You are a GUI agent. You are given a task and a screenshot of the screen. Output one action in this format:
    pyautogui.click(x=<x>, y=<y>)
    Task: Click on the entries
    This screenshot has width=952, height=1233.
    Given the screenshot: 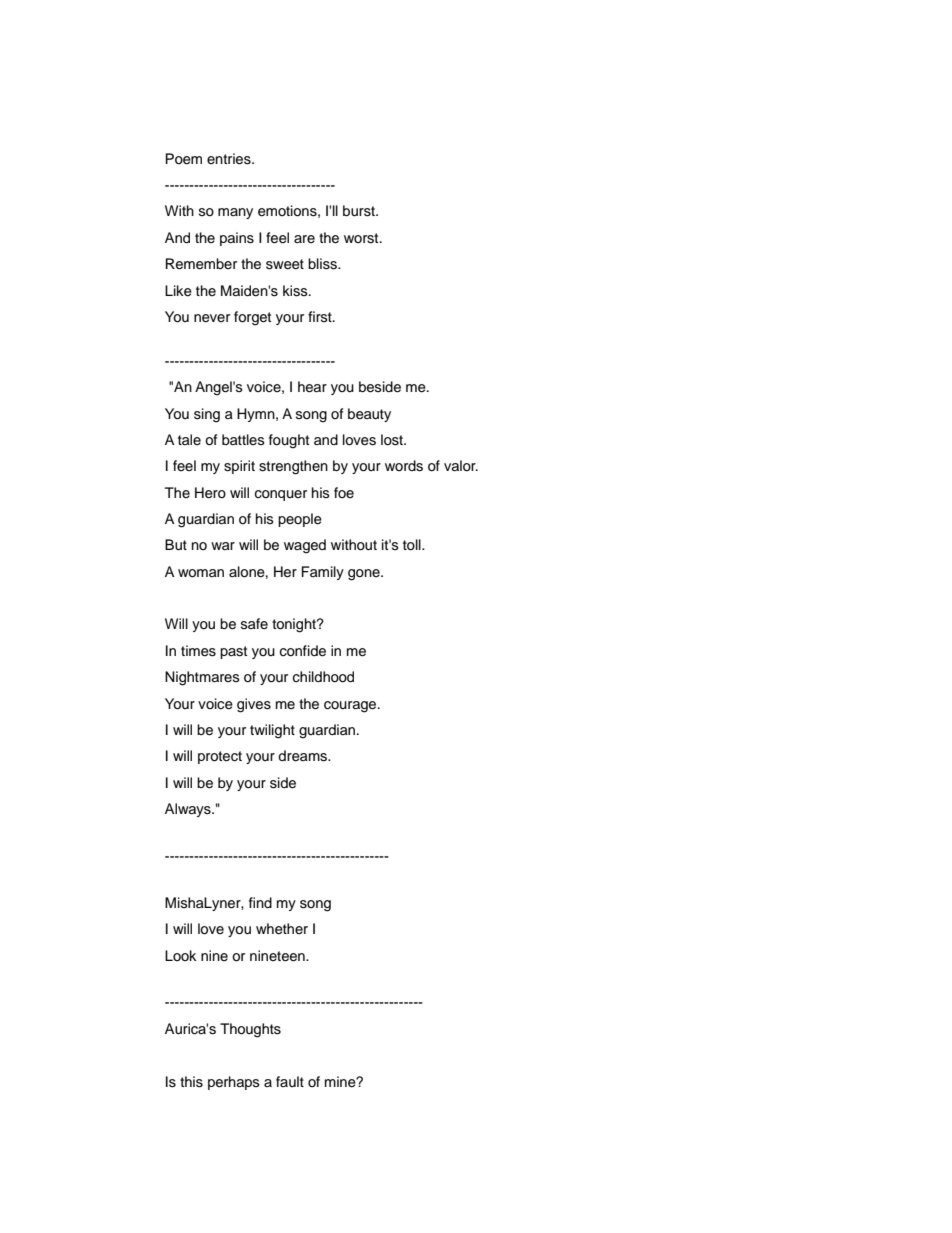 What is the action you would take?
    pyautogui.click(x=230, y=159)
